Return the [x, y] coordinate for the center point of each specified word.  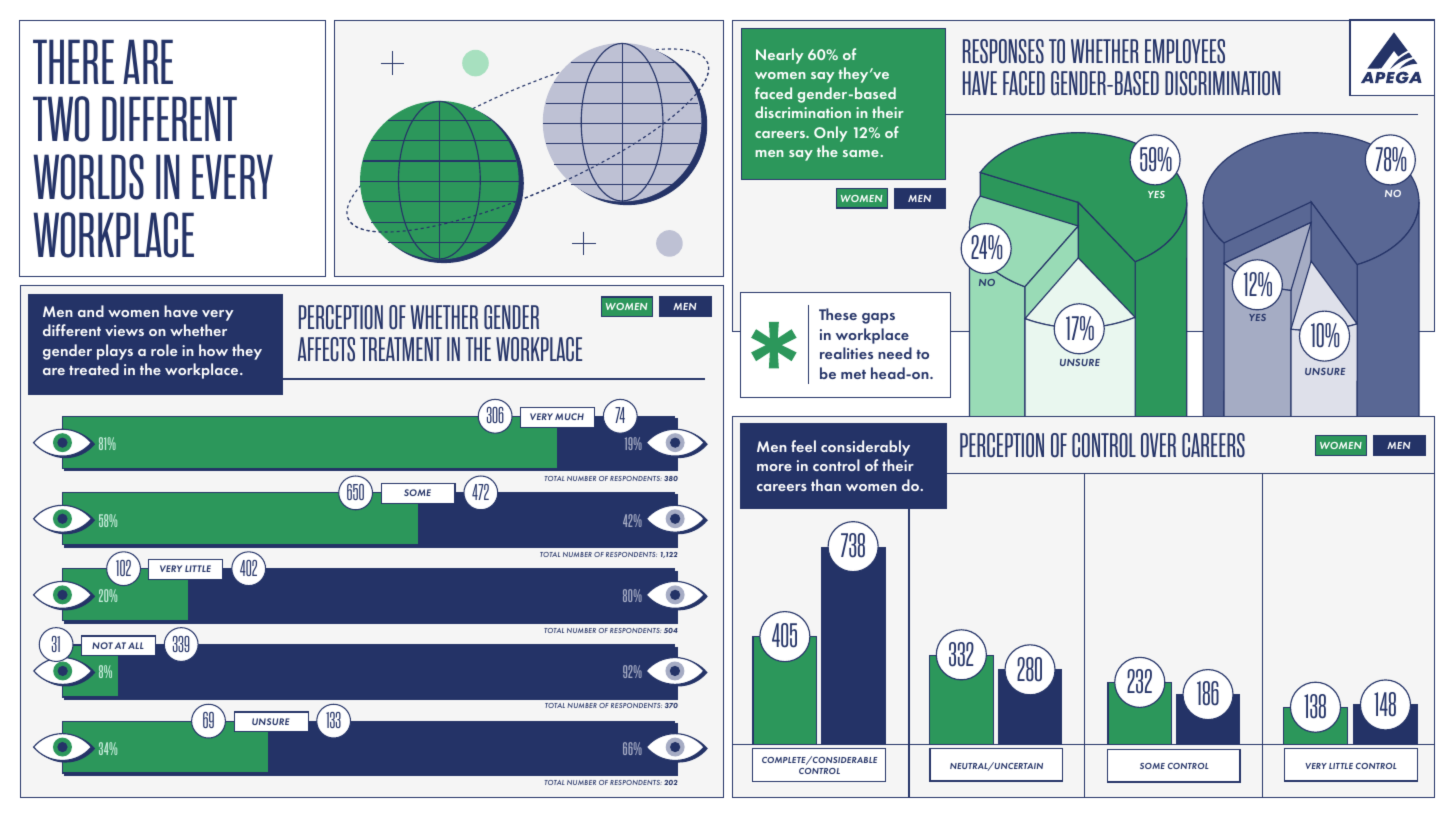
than [826, 485]
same [861, 153]
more [774, 467]
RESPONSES [1003, 51]
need [895, 353]
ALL [136, 645]
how [213, 350]
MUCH [569, 416]
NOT [102, 645]
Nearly [779, 56]
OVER [1158, 445]
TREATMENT [401, 349]
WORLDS [88, 177]
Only [830, 134]
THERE [73, 61]
